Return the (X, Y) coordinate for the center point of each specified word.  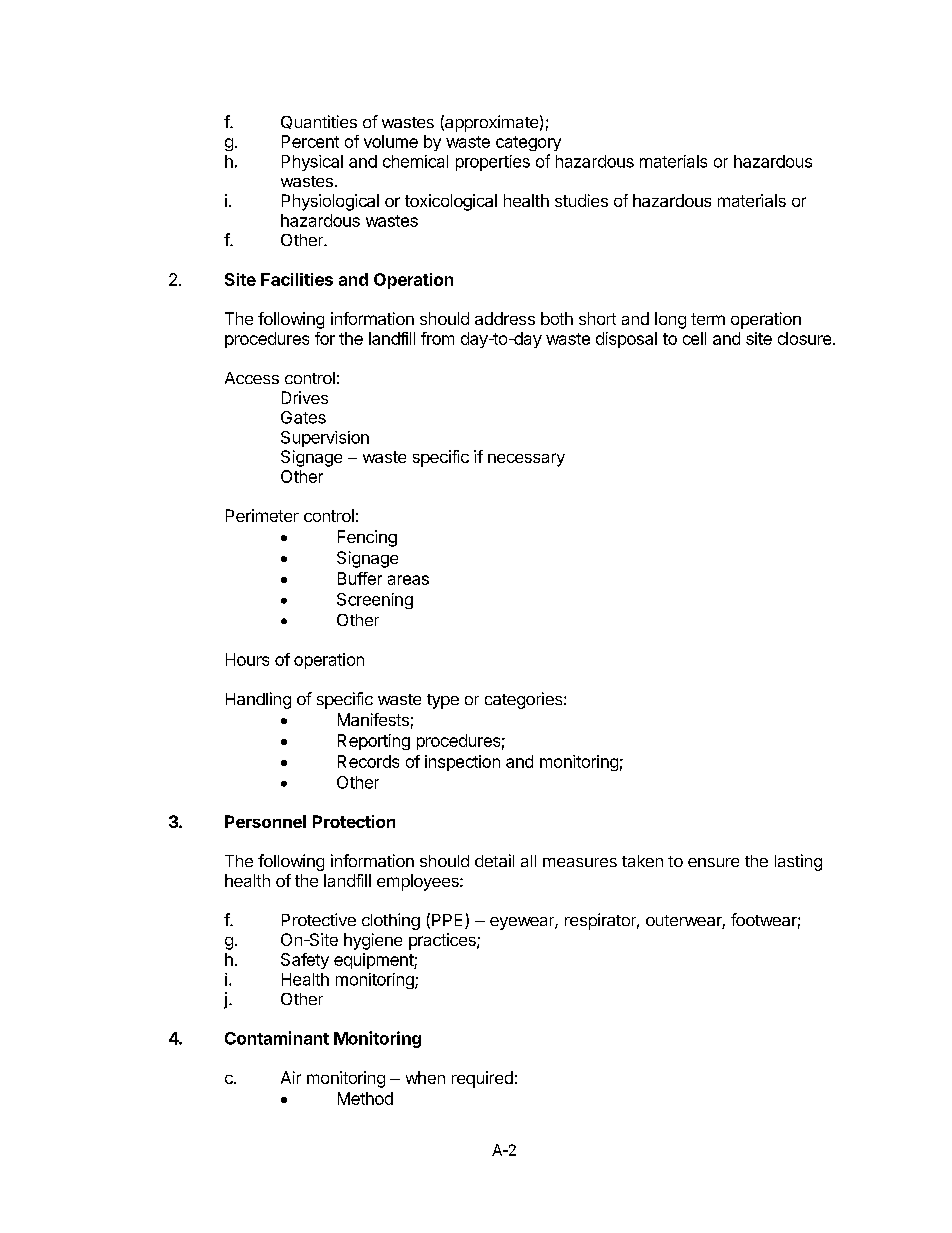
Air (291, 1077)
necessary (526, 460)
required (482, 1079)
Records (368, 761)
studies (581, 200)
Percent (310, 141)
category (528, 143)
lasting (798, 862)
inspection (462, 763)
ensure (713, 862)
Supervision (325, 439)
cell (694, 338)
